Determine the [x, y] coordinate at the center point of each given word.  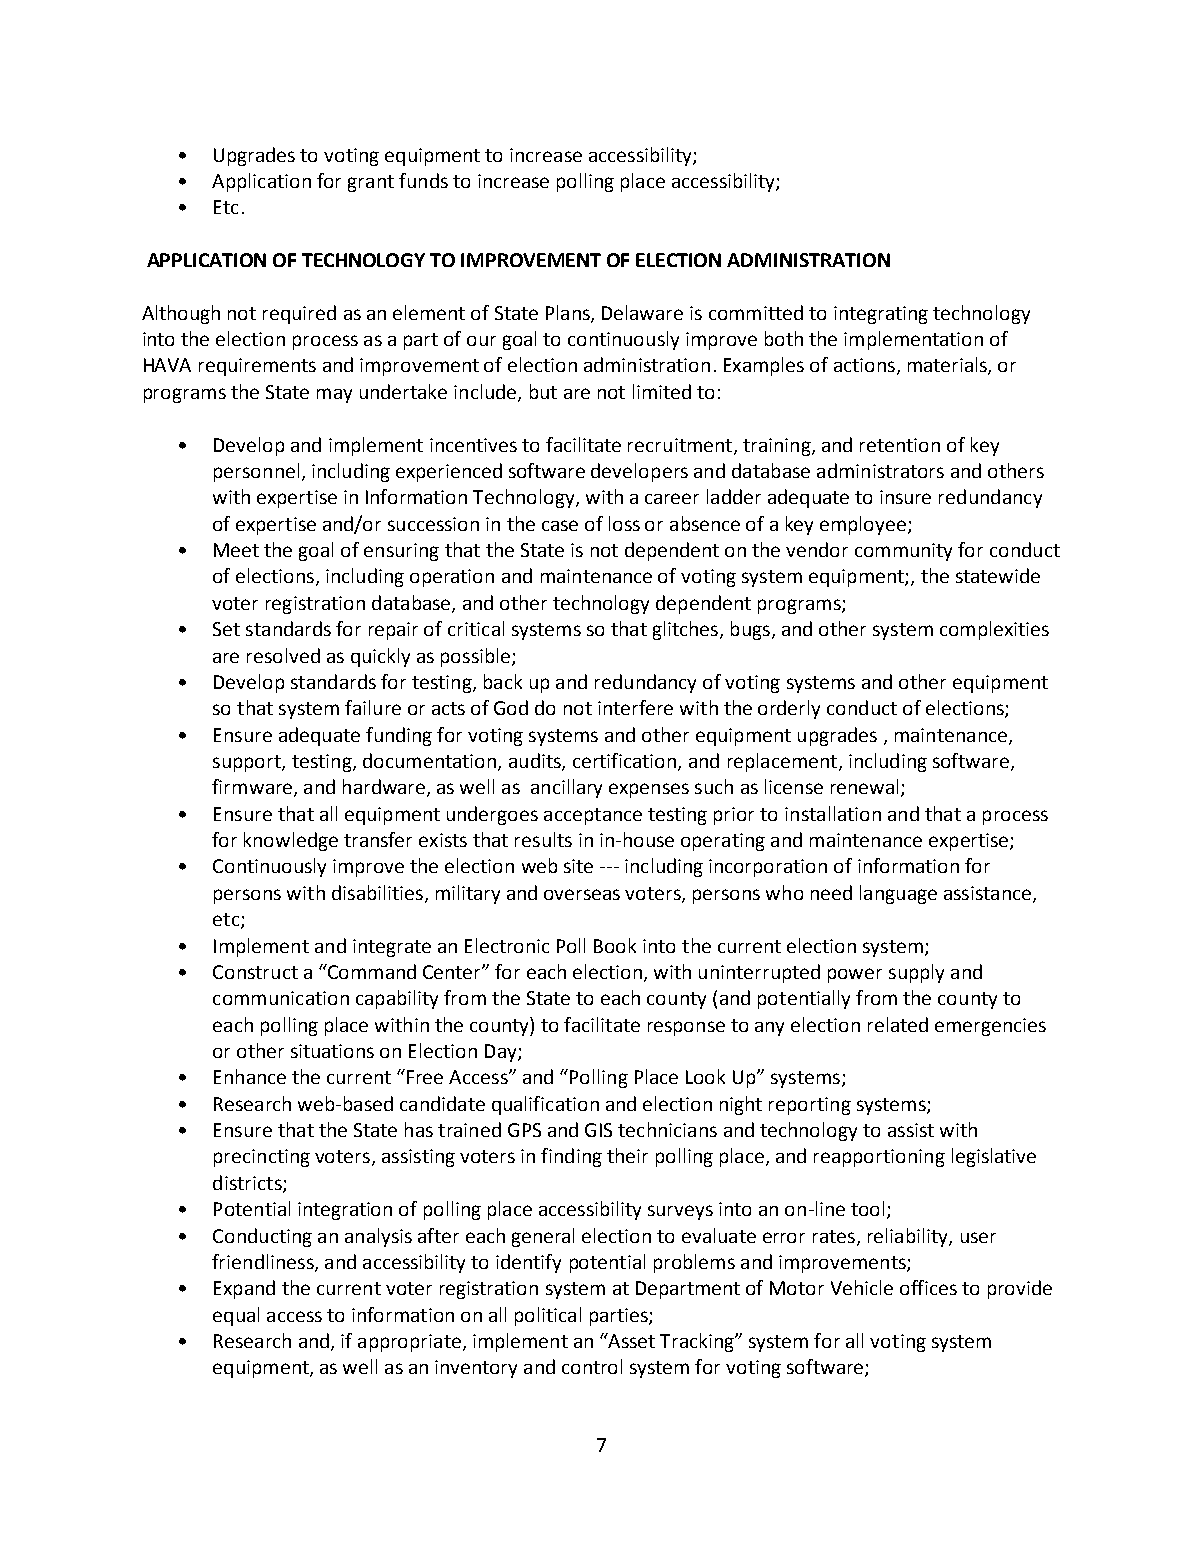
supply [916, 973]
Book [615, 945]
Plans [569, 313]
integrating [881, 315]
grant [371, 183]
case [560, 525]
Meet [236, 550]
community [903, 552]
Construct [255, 972]
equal [236, 1316]
